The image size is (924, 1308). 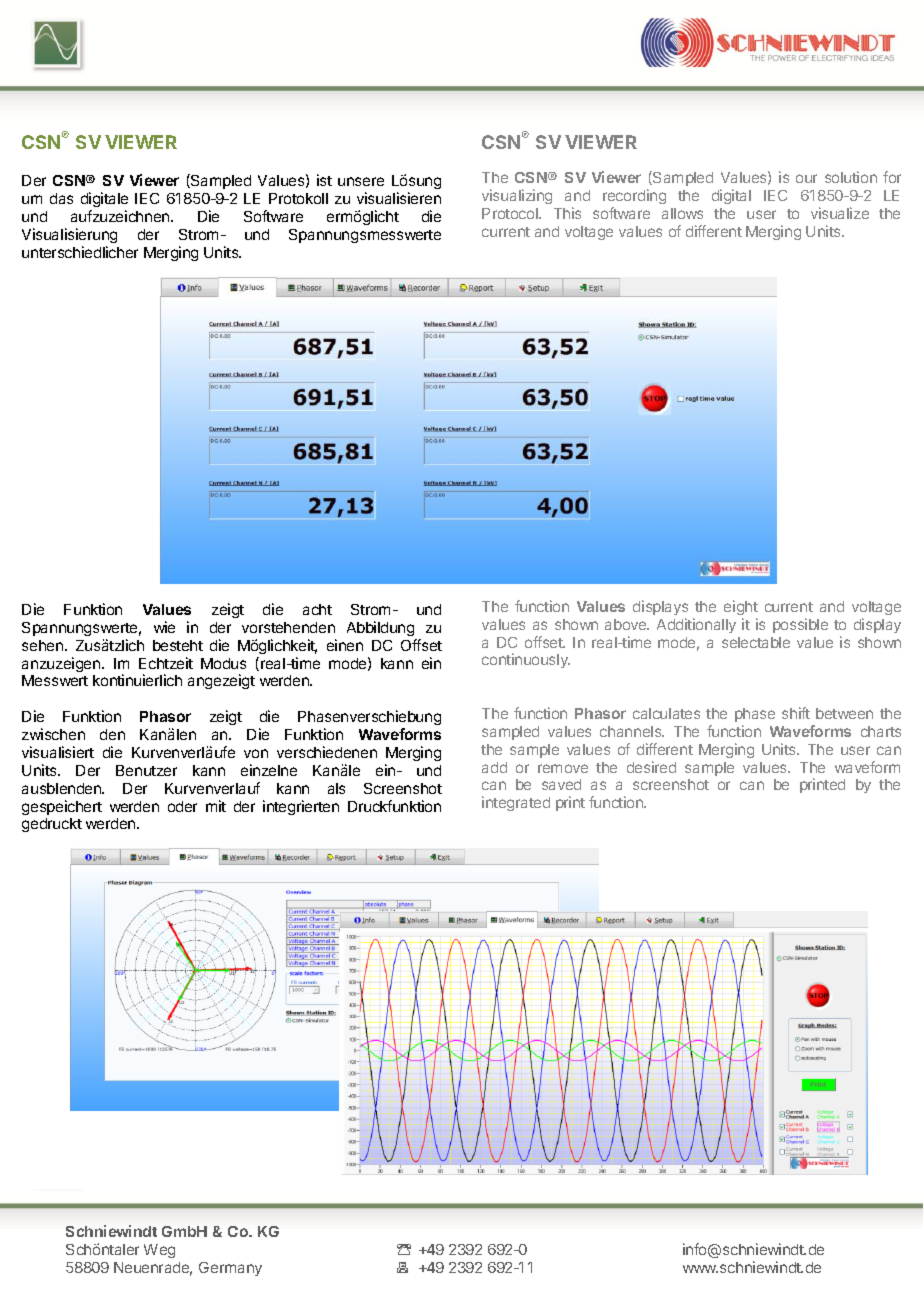 What do you see at coordinates (230, 1269) in the document?
I see `Germany` at bounding box center [230, 1269].
